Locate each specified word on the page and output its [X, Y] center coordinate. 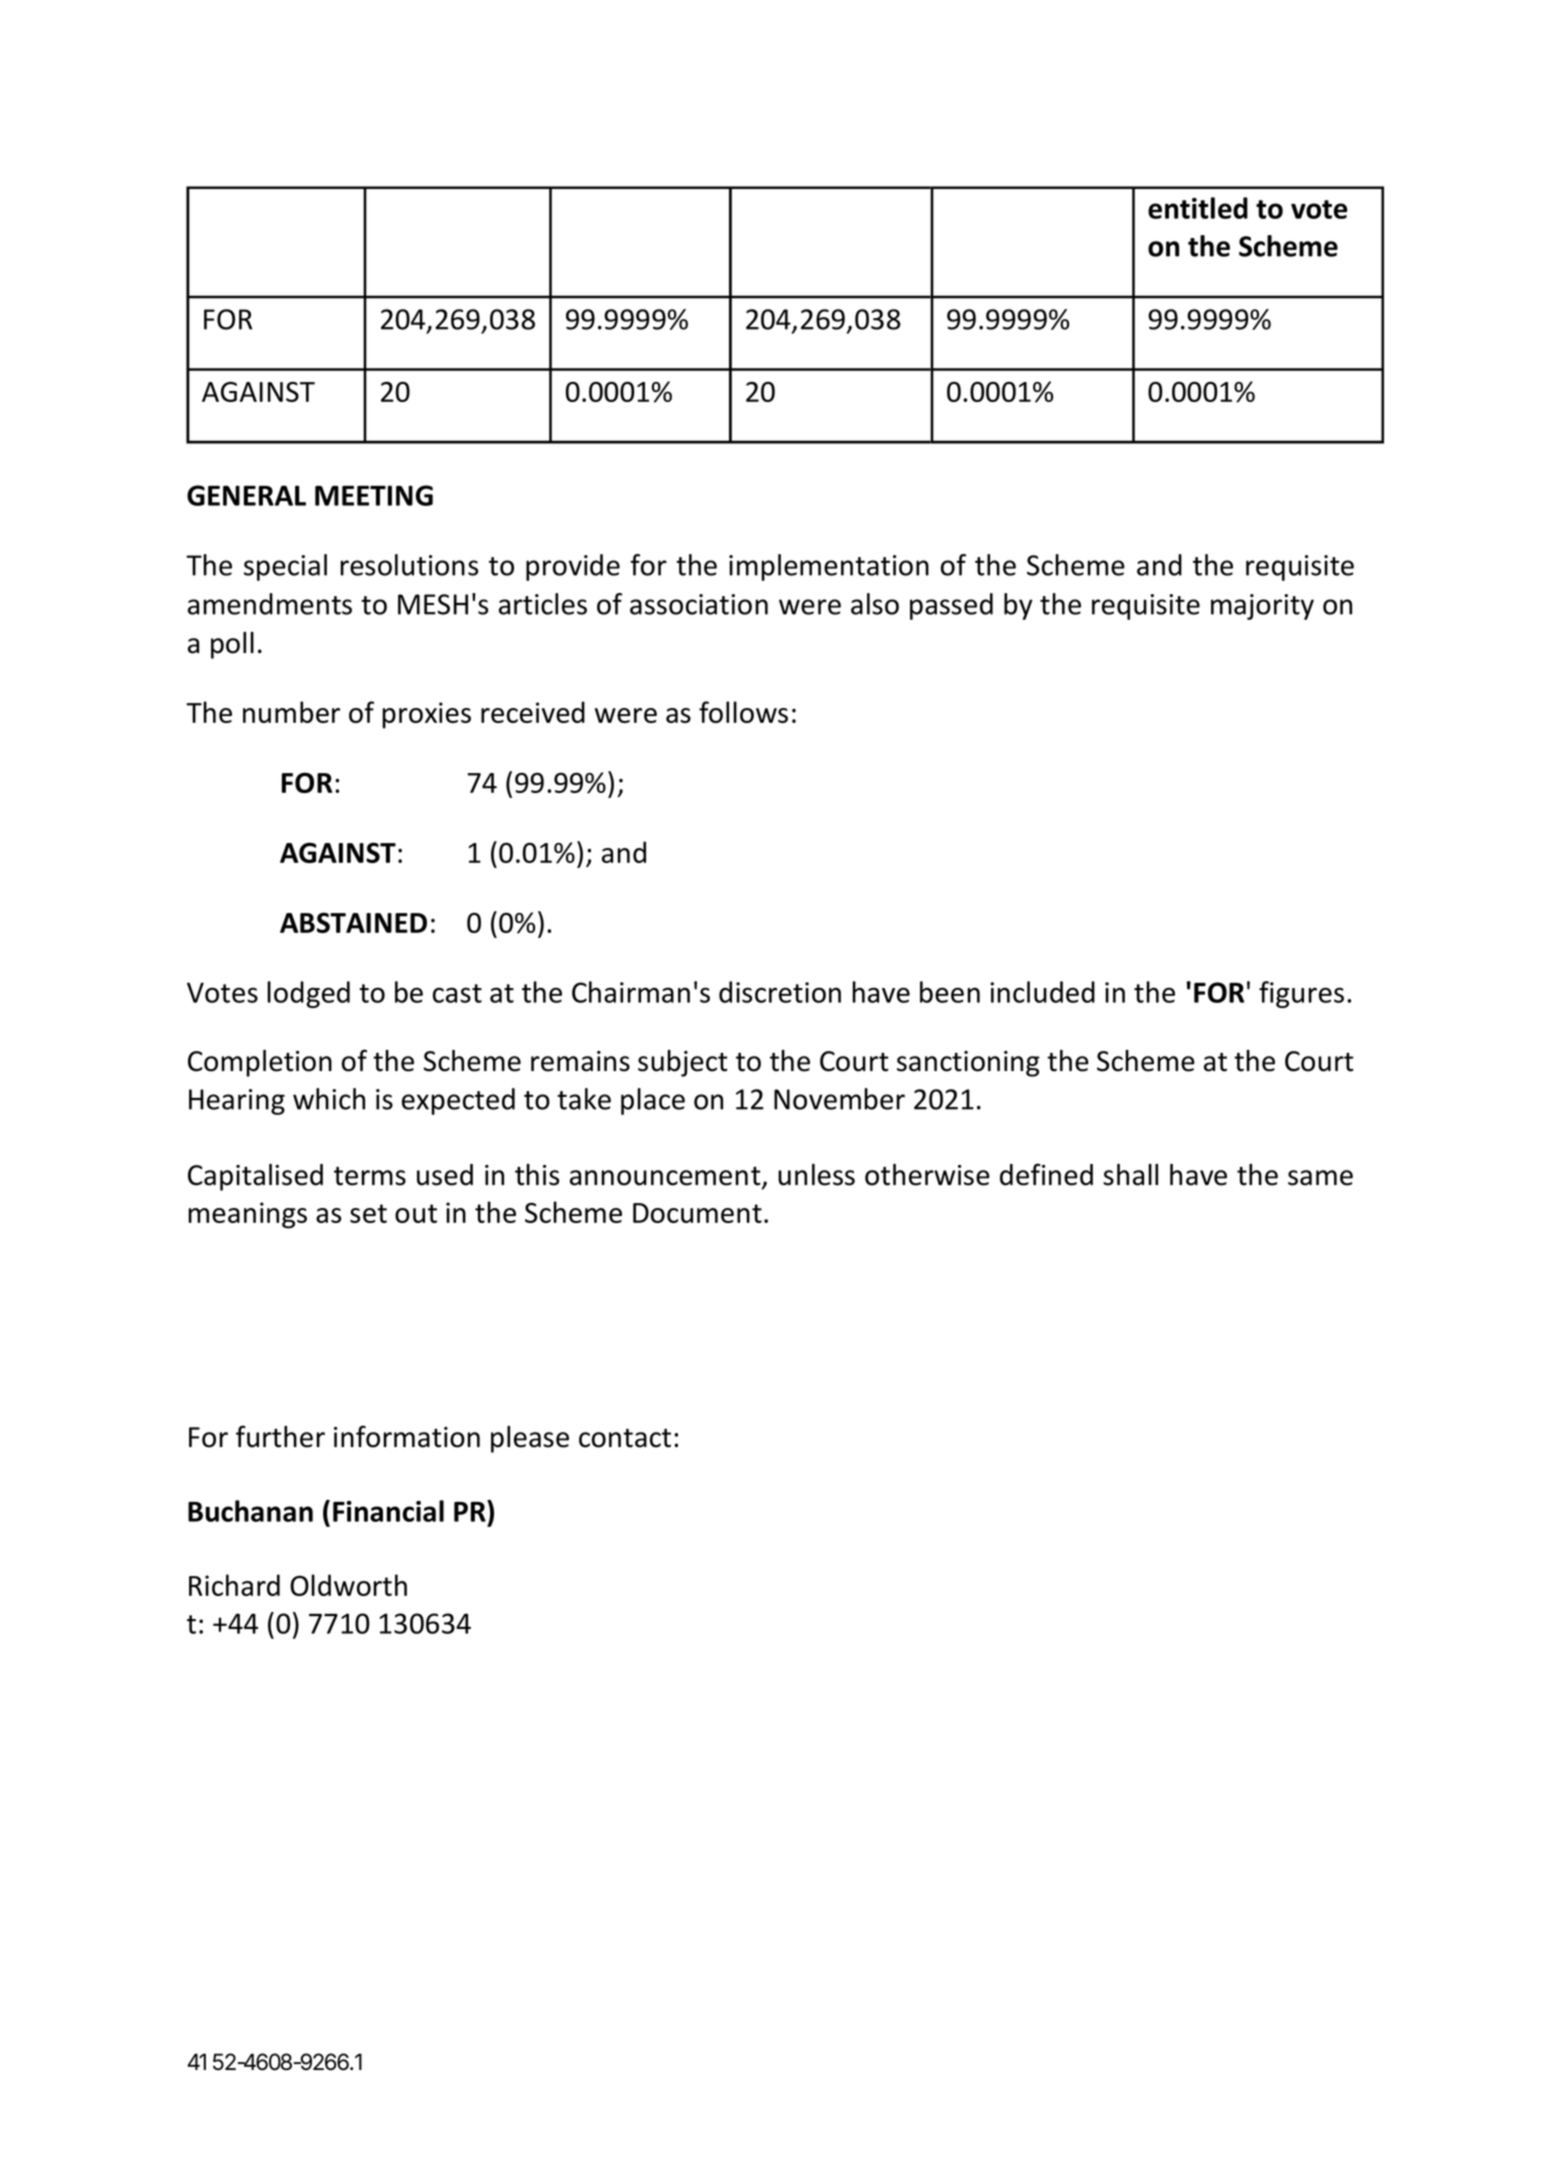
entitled [1198, 208]
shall [1130, 1175]
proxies [426, 715]
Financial [388, 1511]
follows [743, 712]
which [329, 1099]
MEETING [374, 495]
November [839, 1099]
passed [951, 606]
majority [1262, 607]
